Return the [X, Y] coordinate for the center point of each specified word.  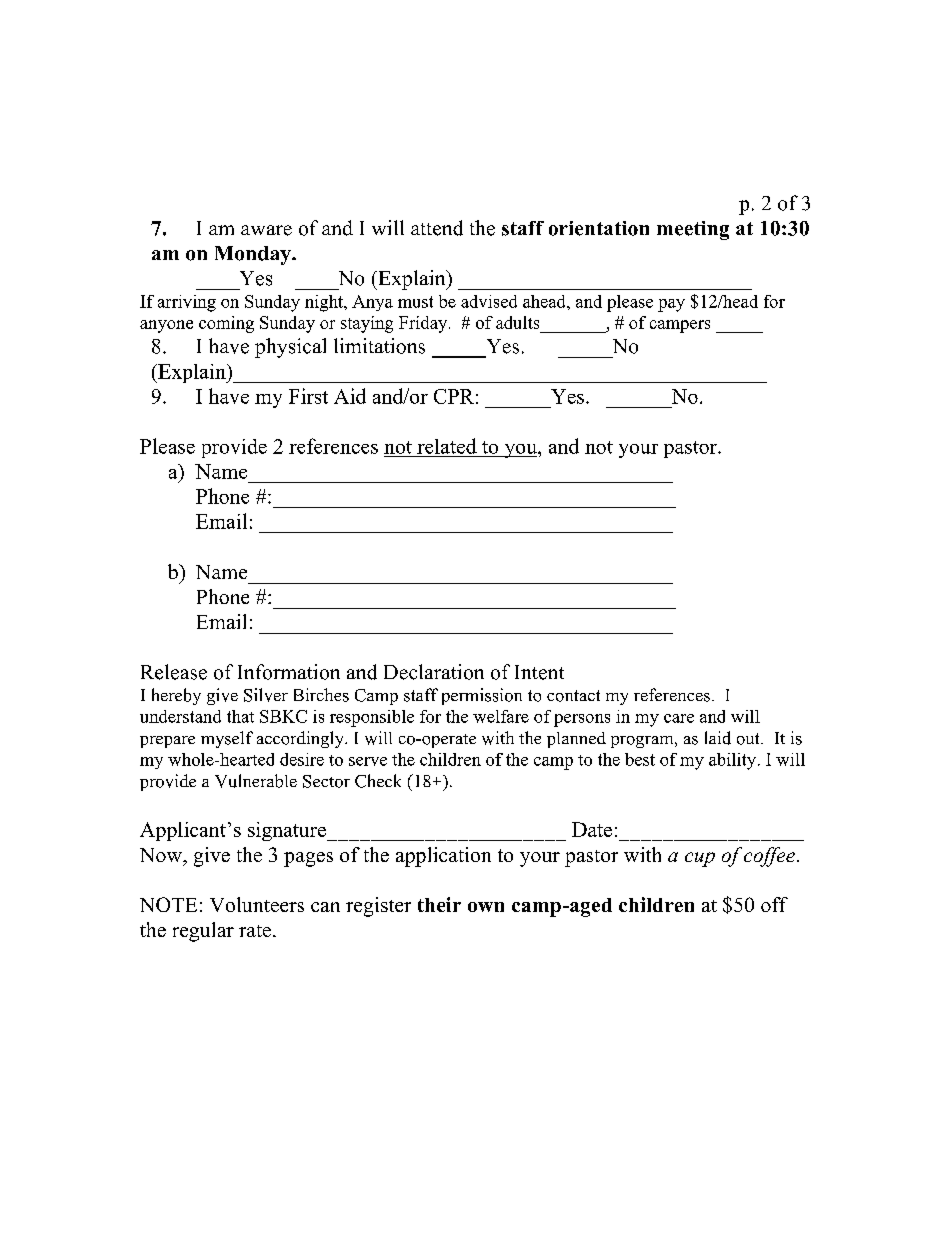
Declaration [434, 672]
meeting [693, 230]
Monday [254, 255]
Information [289, 672]
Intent [539, 672]
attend [437, 228]
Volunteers [257, 904]
